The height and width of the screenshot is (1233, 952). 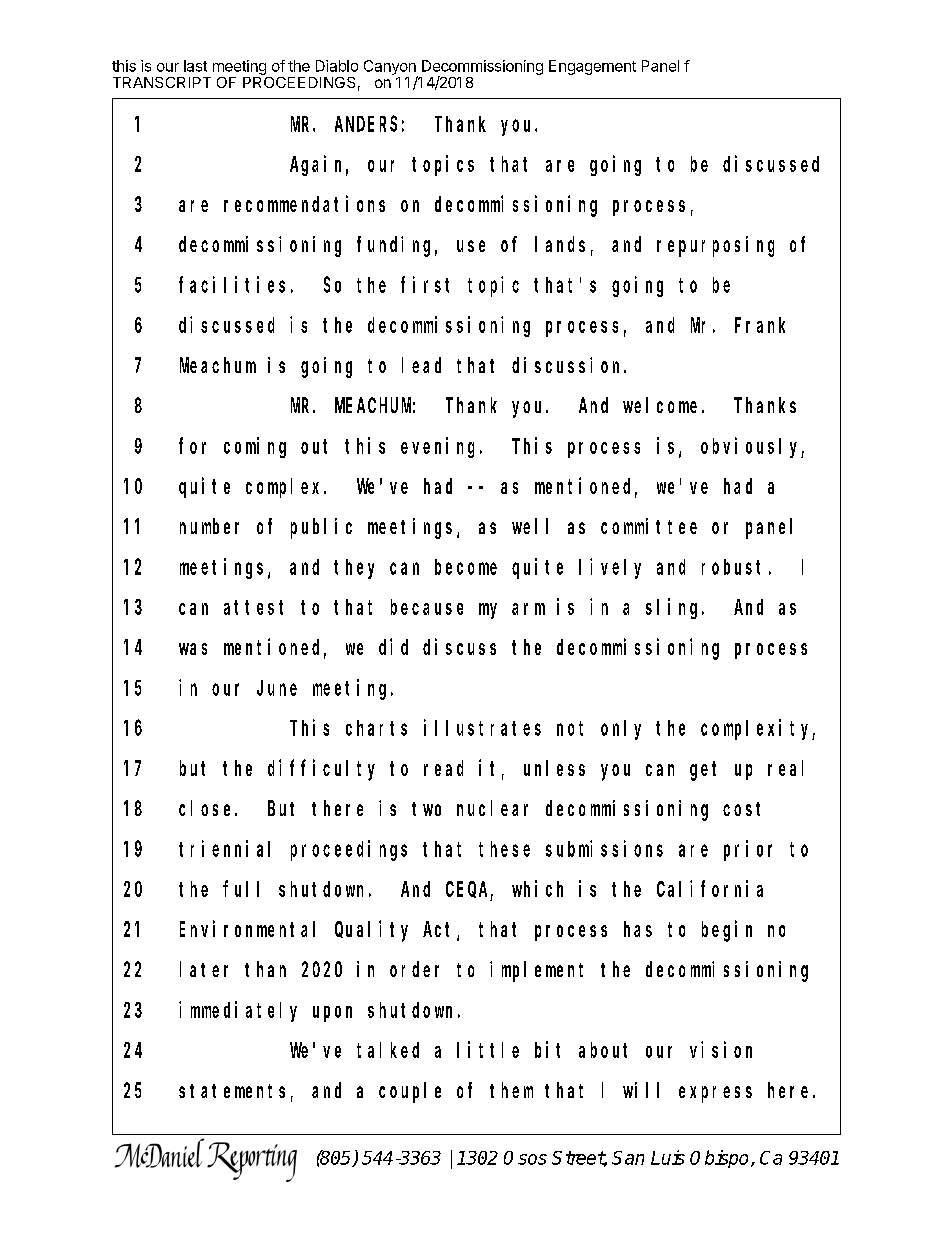 What do you see at coordinates (488, 1049) in the screenshot?
I see `little` at bounding box center [488, 1049].
